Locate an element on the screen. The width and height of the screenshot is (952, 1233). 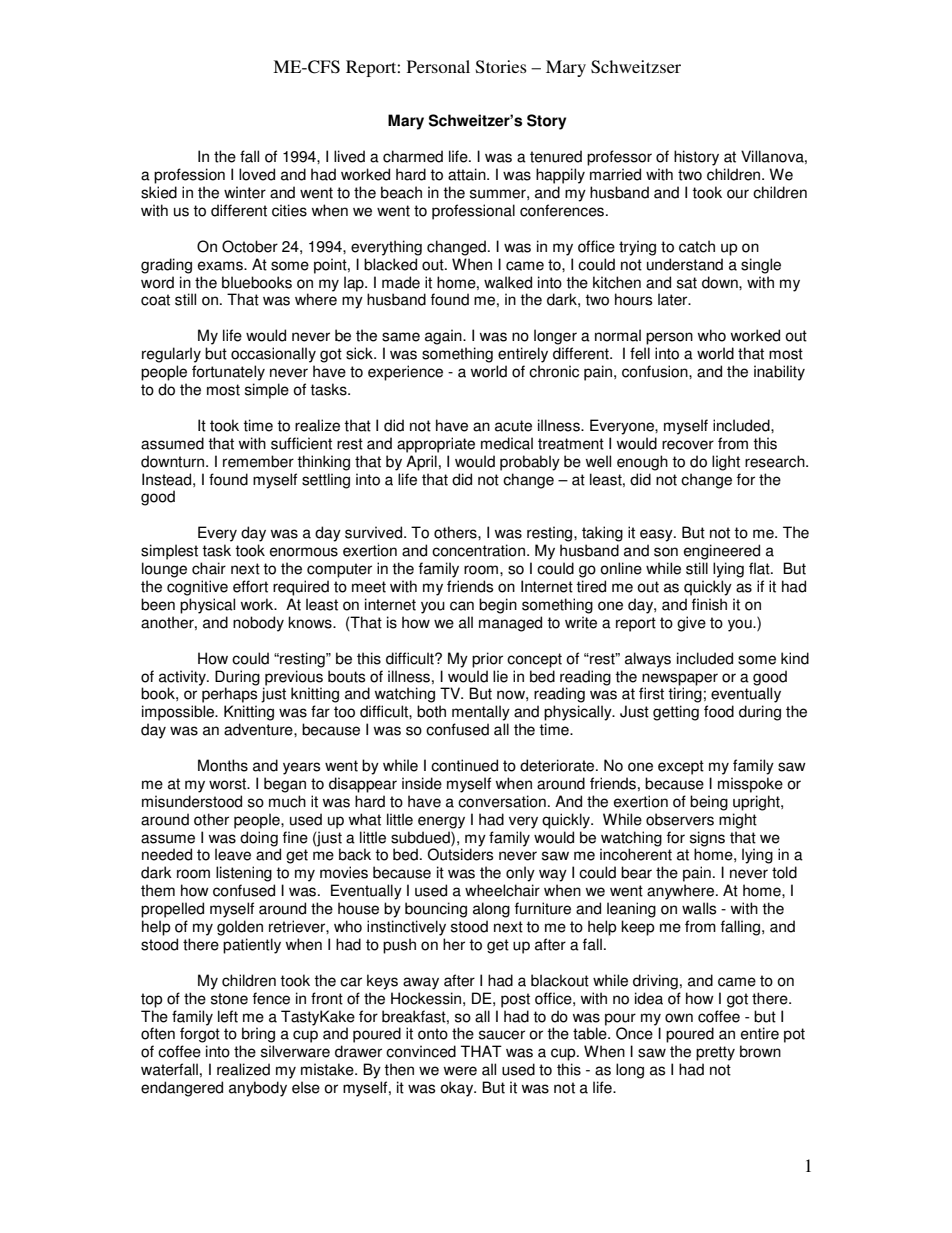
Stories is located at coordinates (501, 67).
